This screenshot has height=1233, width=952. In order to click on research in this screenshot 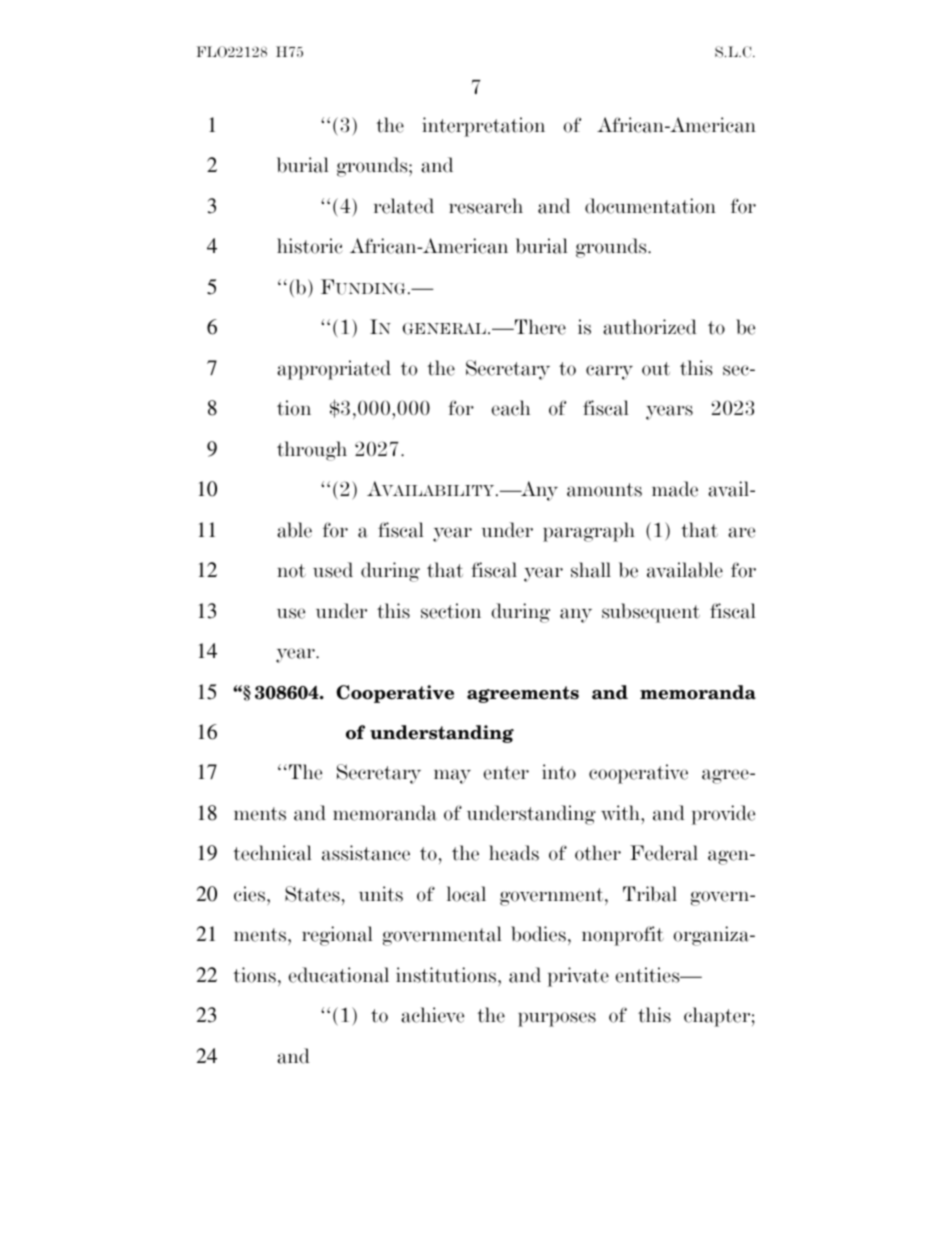, I will do `click(486, 206)`.
